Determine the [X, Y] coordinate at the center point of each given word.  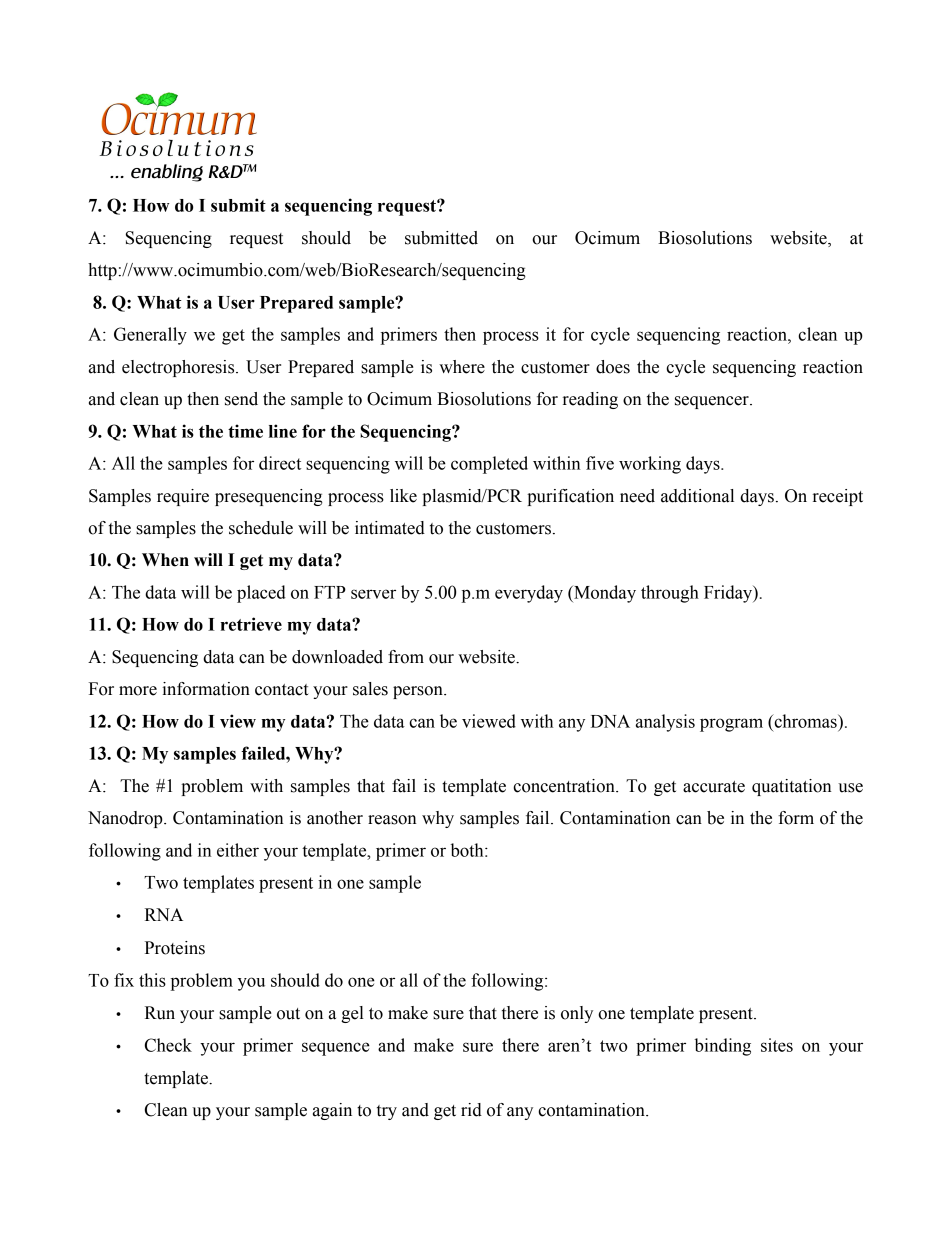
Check [168, 1045]
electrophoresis [179, 368]
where [462, 367]
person [419, 692]
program [731, 725]
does [613, 367]
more [138, 691]
